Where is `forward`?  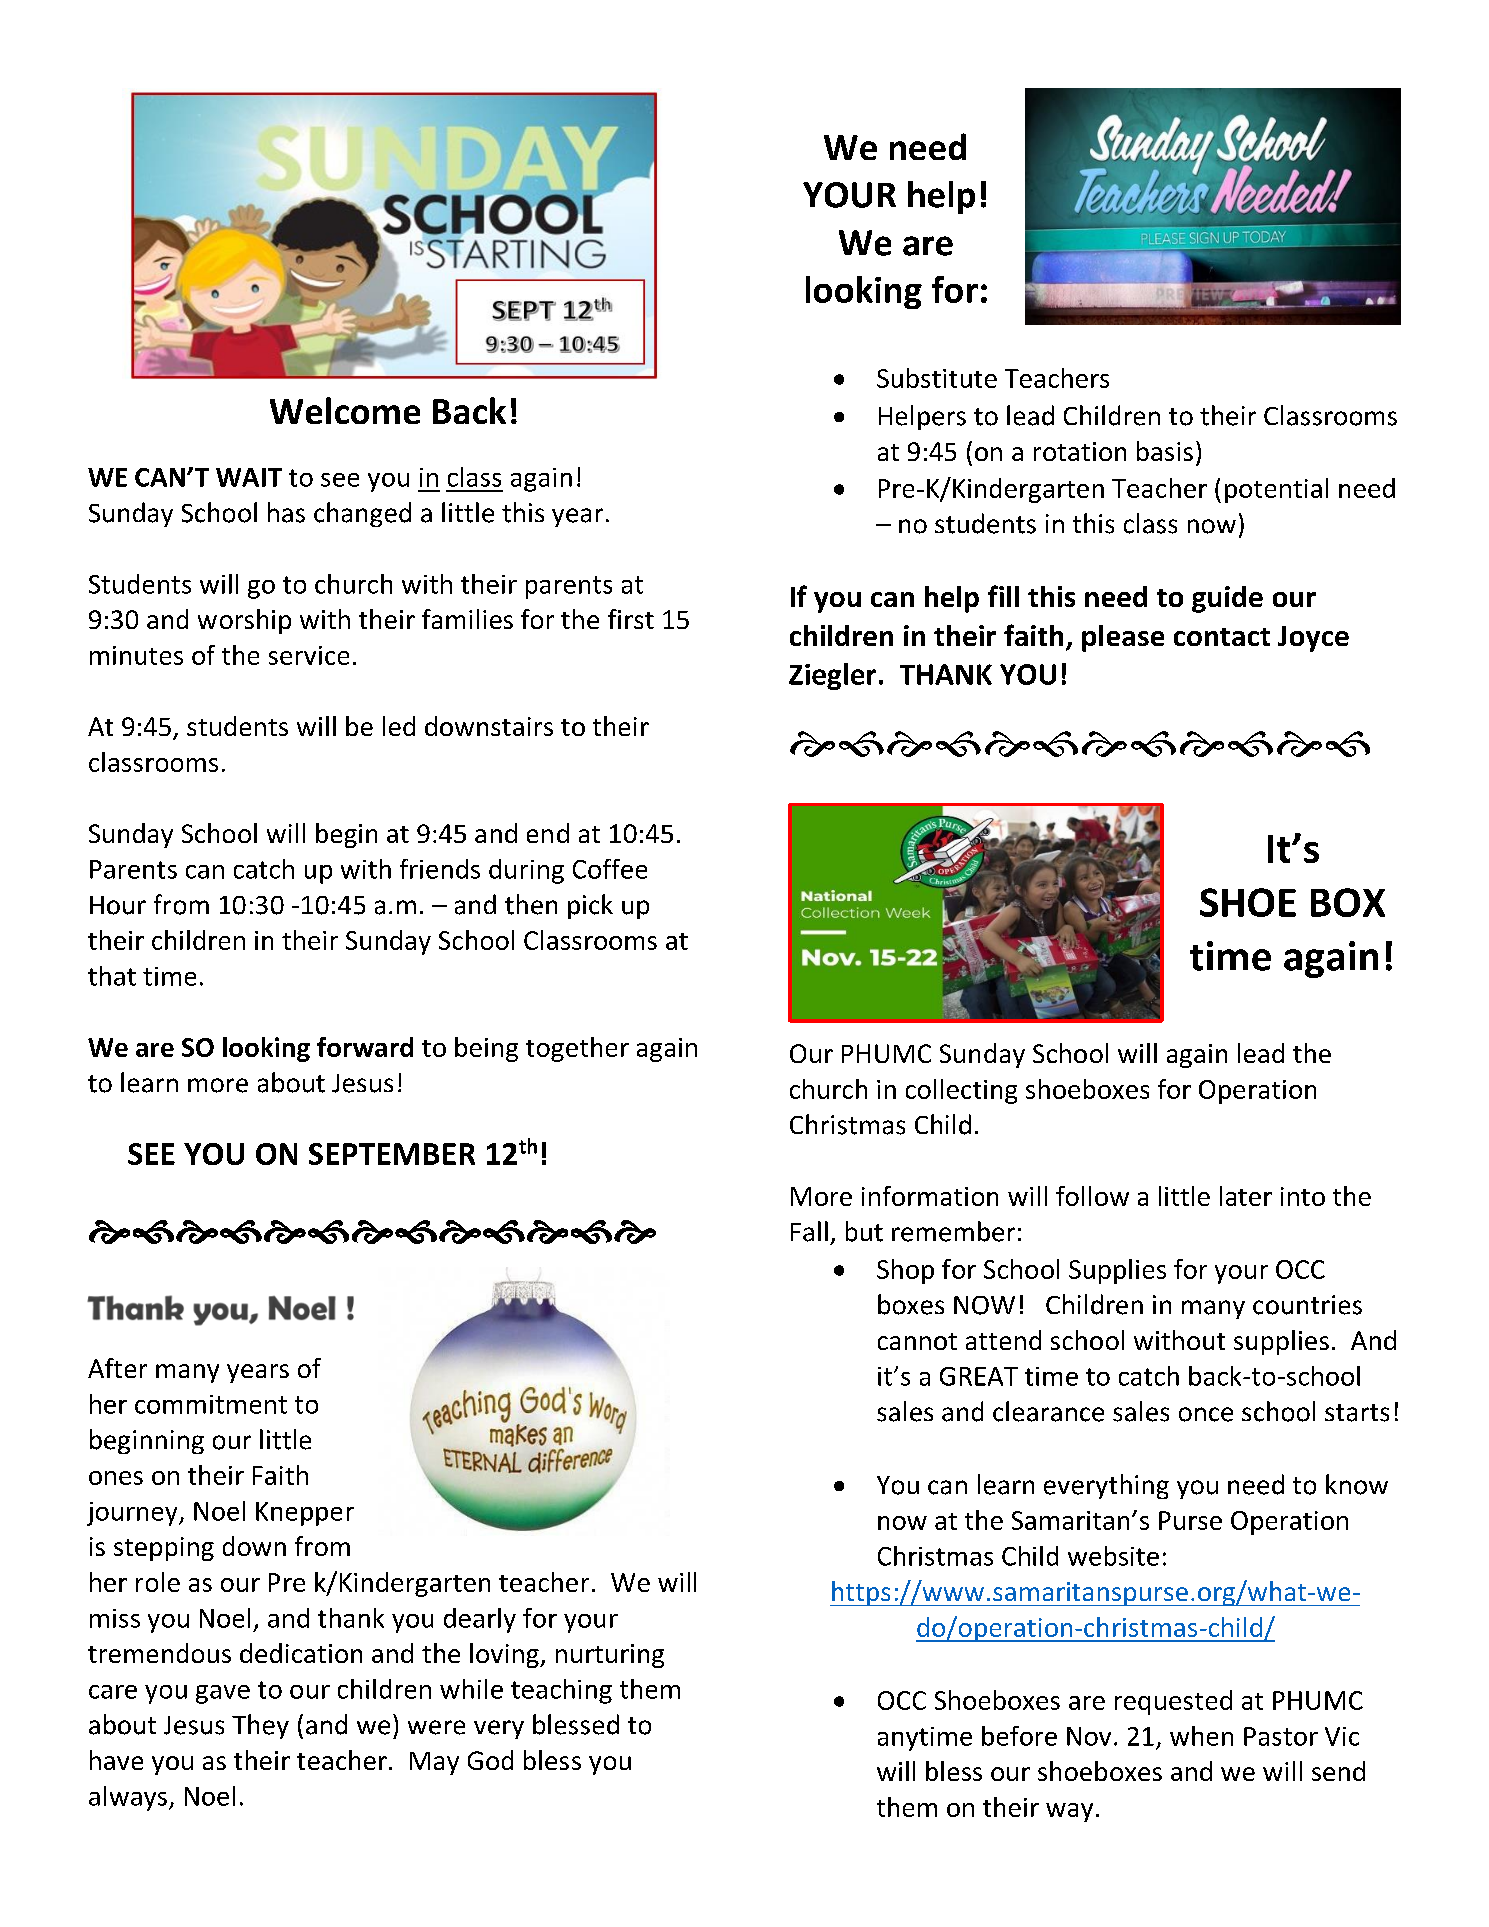 forward is located at coordinates (365, 1047).
